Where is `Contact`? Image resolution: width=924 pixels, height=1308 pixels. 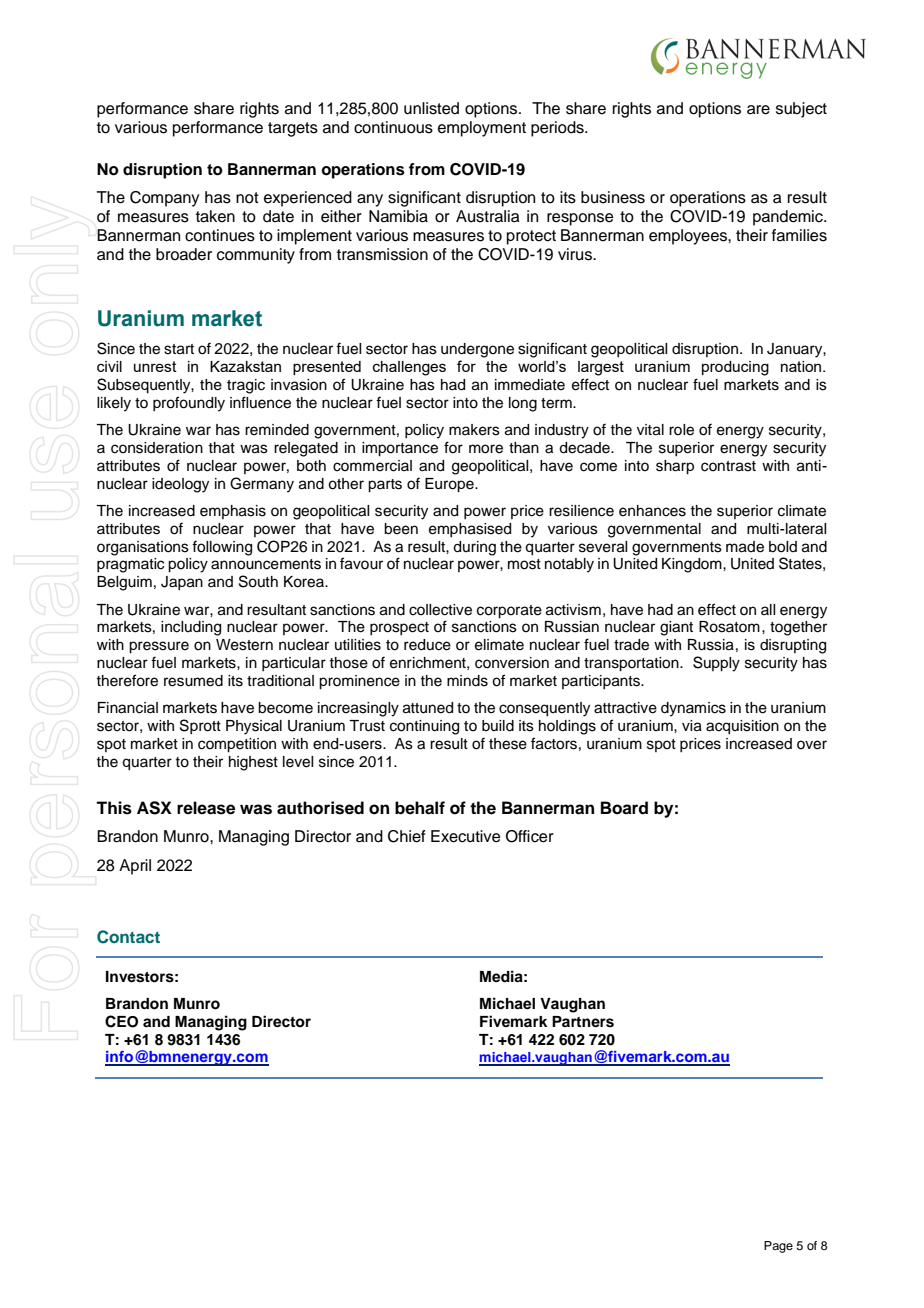 Contact is located at coordinates (128, 937).
